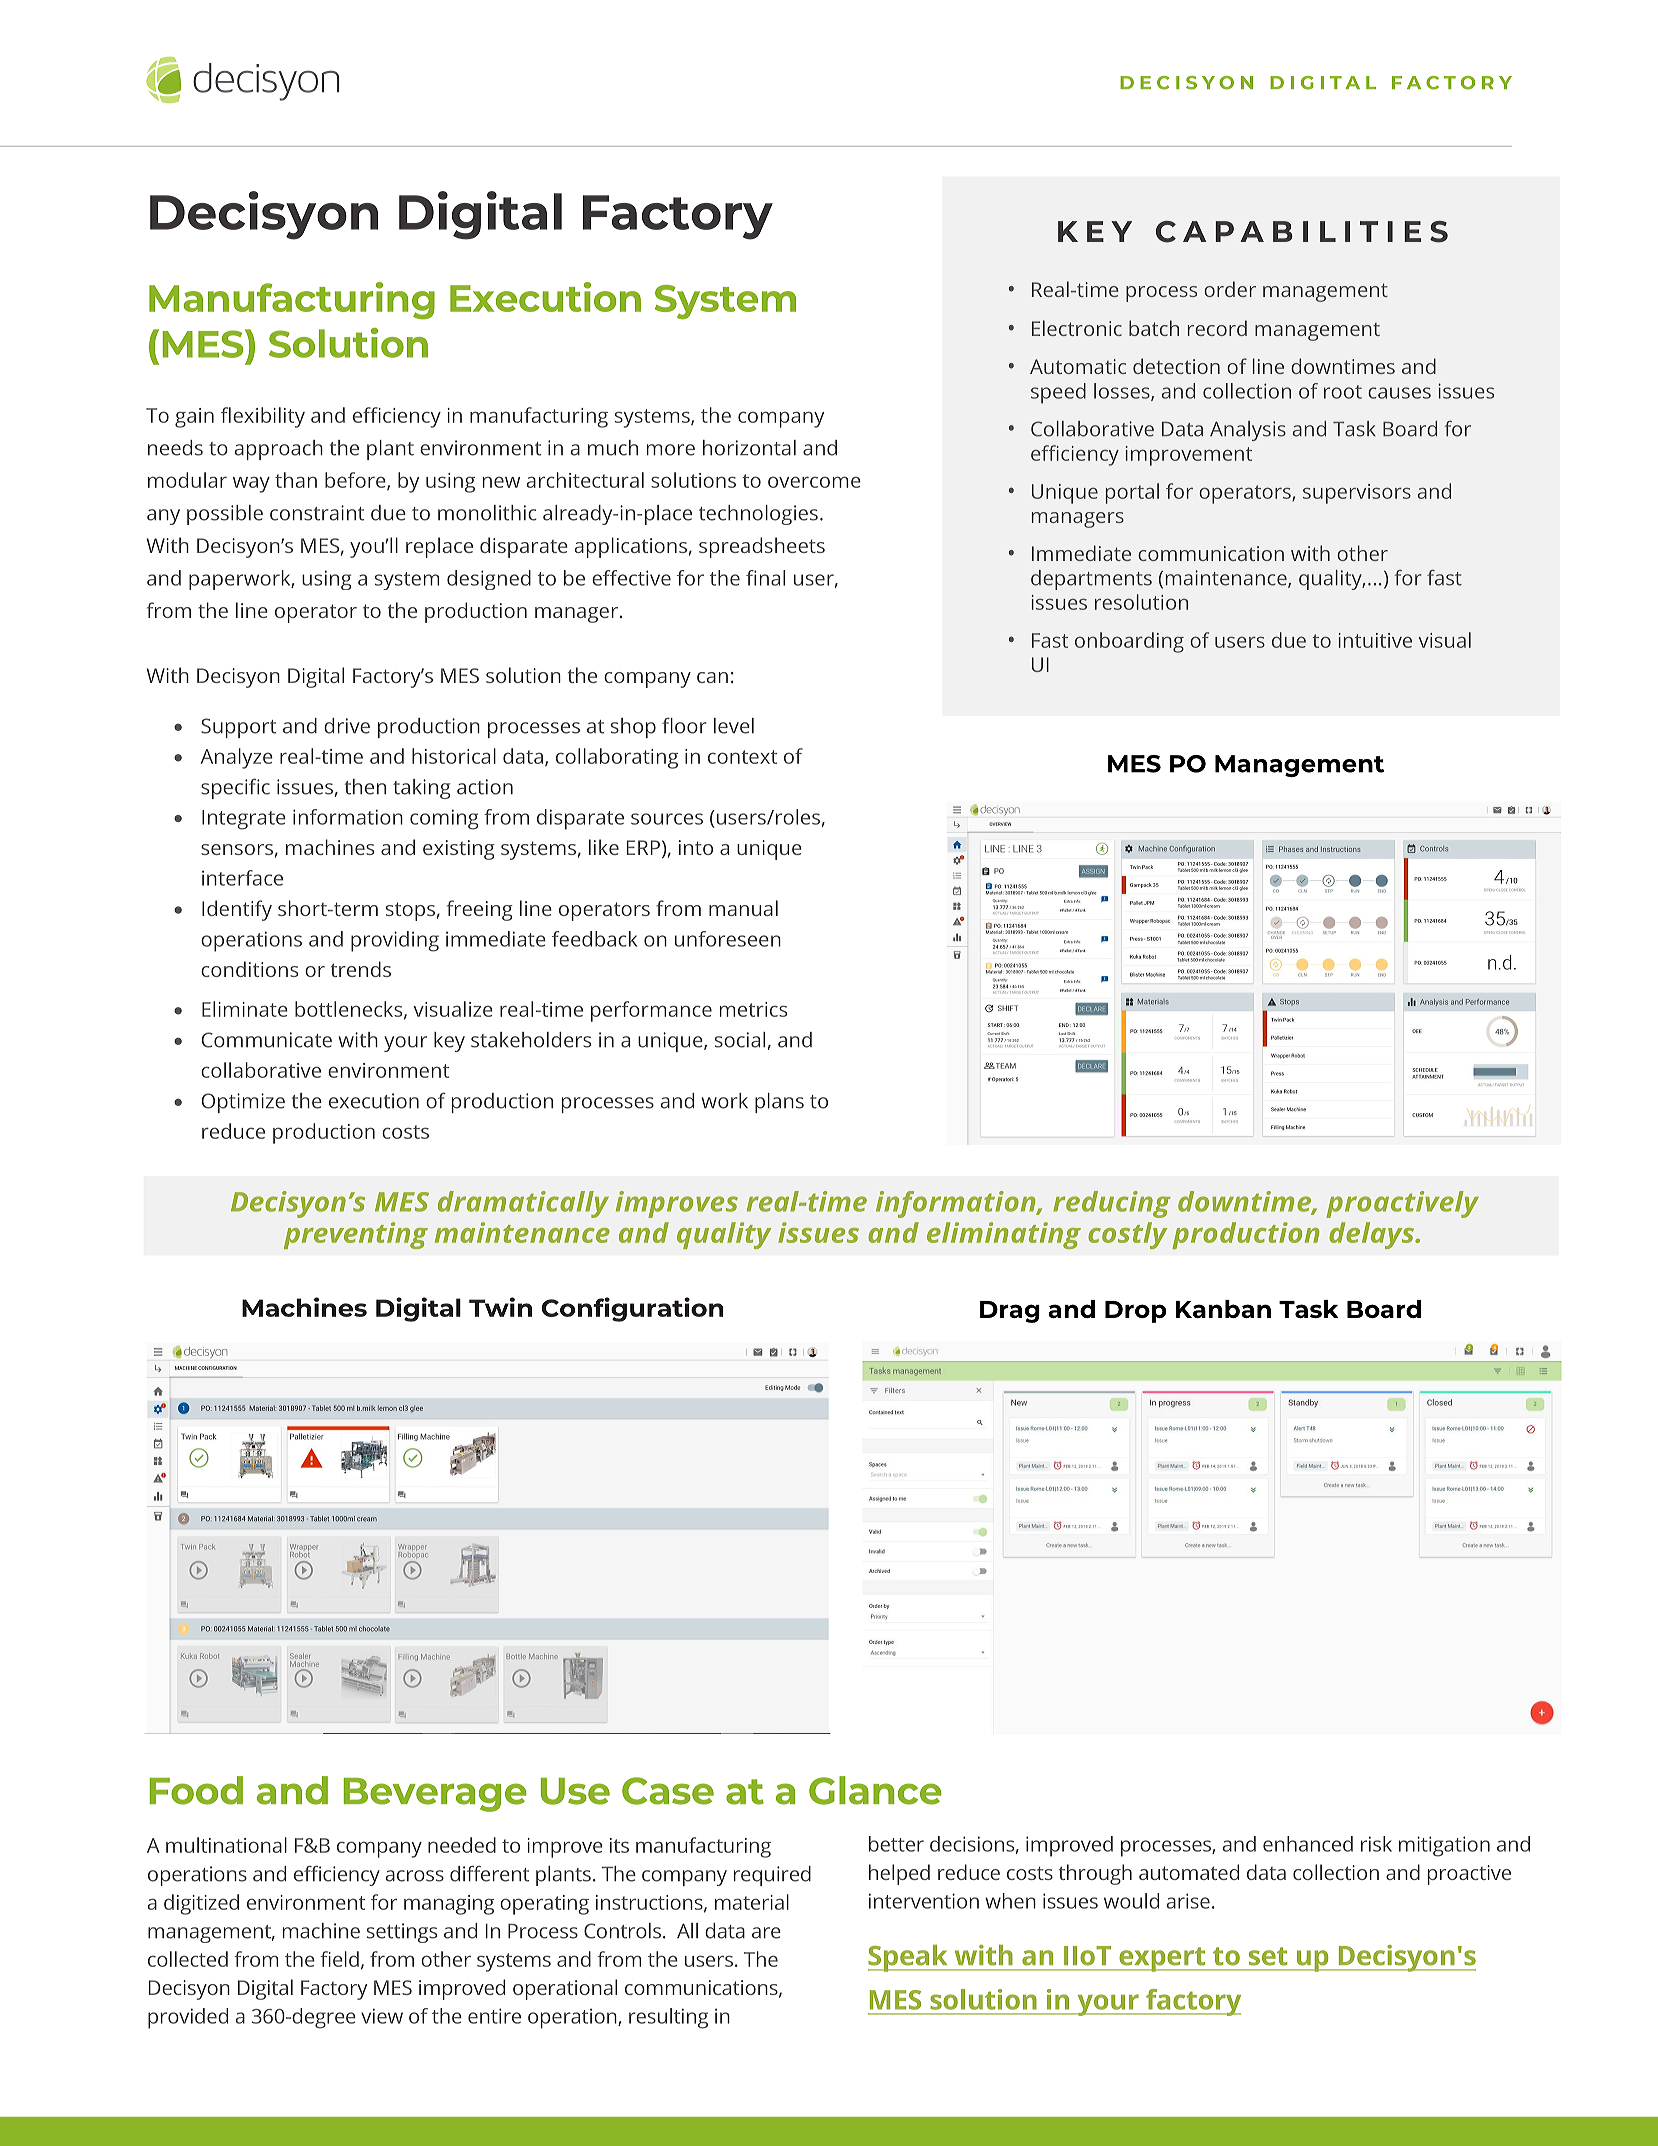 The width and height of the page is (1658, 2146). I want to click on horizontal, so click(749, 448).
